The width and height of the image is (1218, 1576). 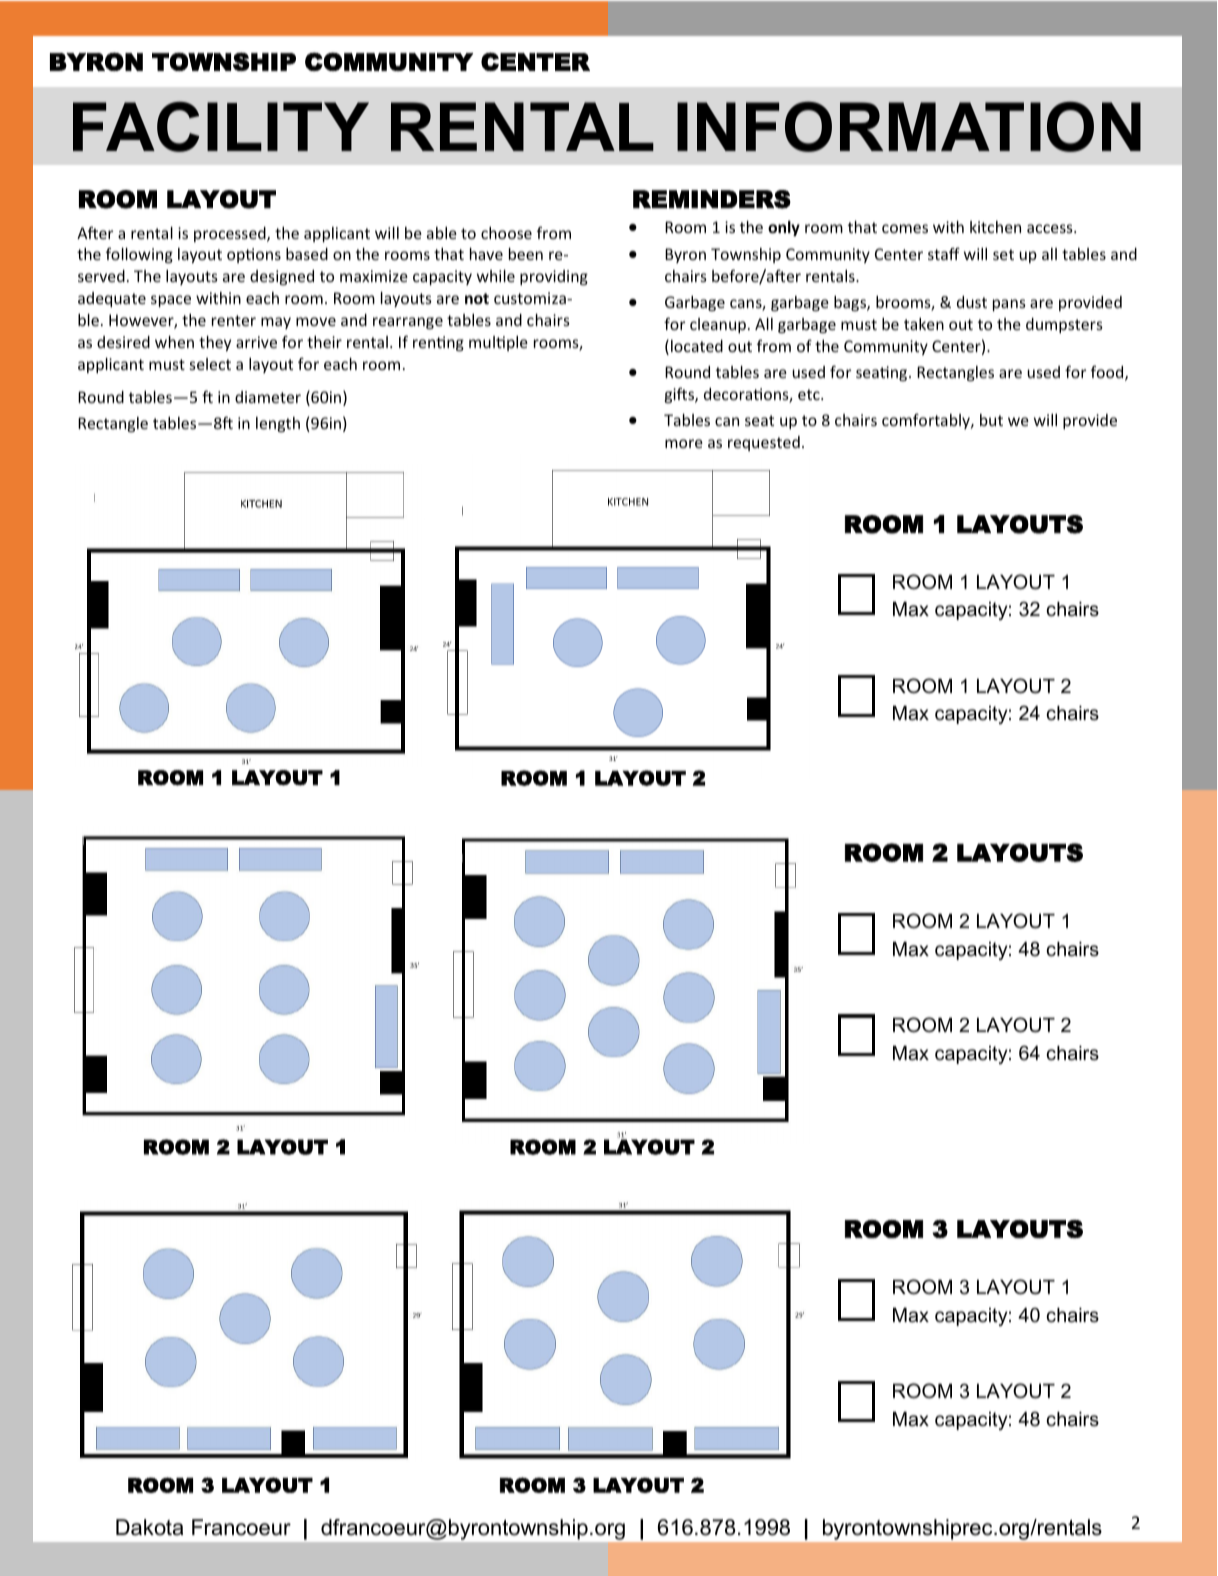 I want to click on requested, so click(x=764, y=443).
